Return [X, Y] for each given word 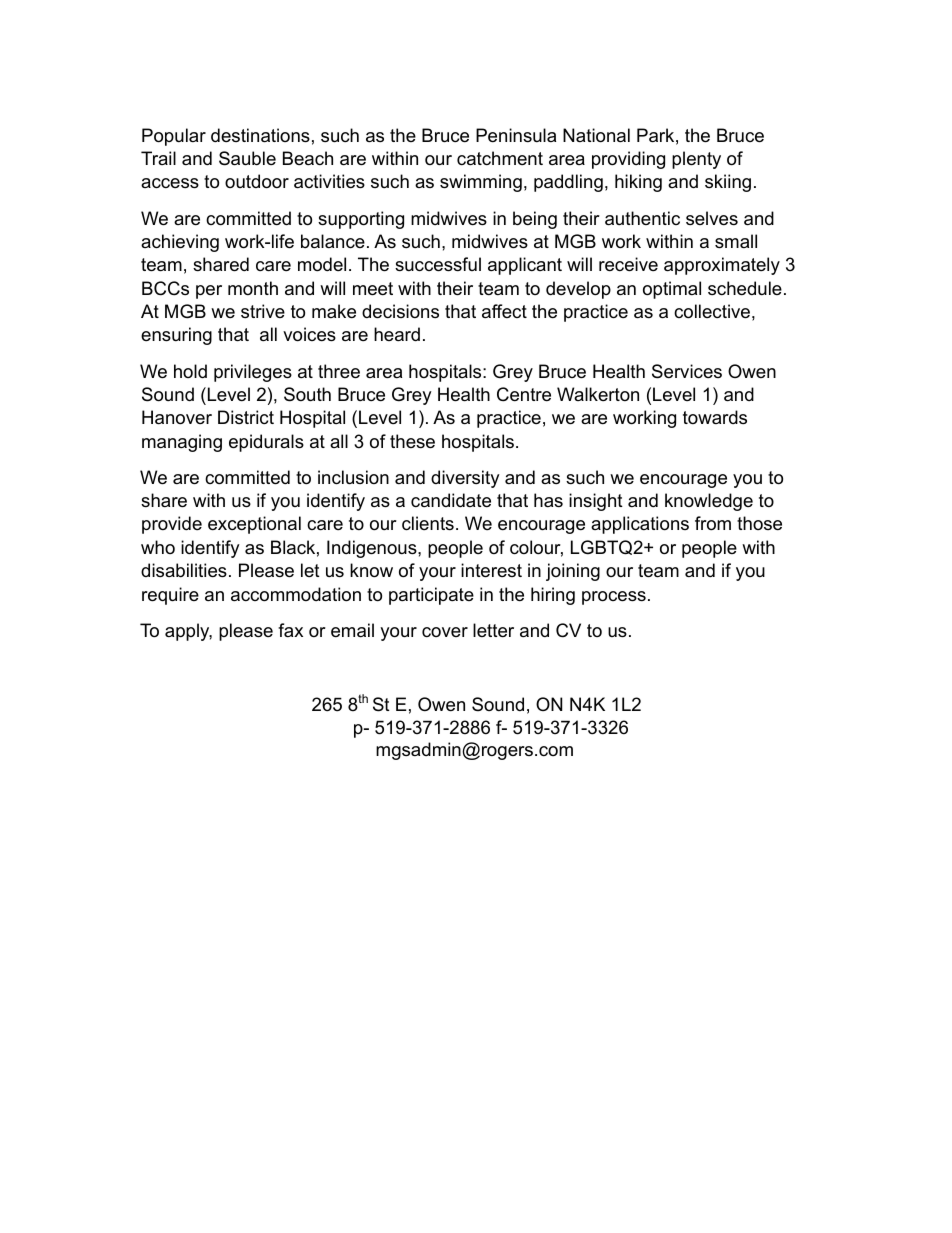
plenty [696, 160]
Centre [524, 394]
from [713, 523]
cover [445, 632]
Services [687, 371]
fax [290, 630]
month [253, 288]
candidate [451, 500]
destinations [260, 135]
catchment [500, 158]
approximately [722, 266]
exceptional [254, 525]
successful [438, 264]
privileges [253, 373]
